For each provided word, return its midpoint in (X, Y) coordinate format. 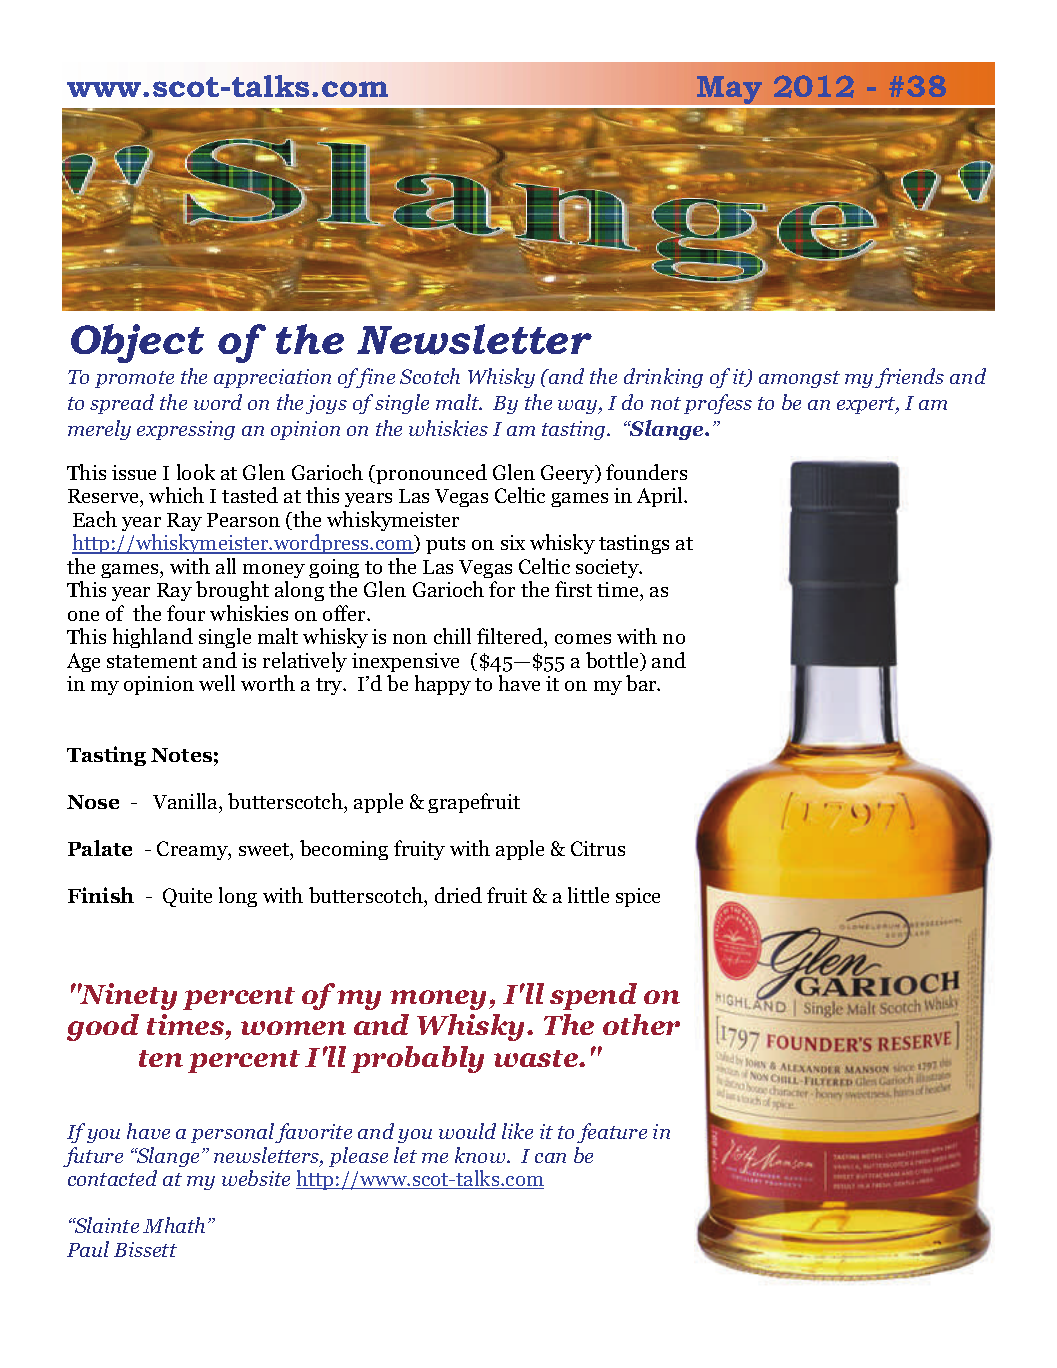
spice (638, 897)
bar (642, 683)
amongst (799, 379)
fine (375, 378)
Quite (187, 897)
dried (458, 895)
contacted (112, 1178)
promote (134, 379)
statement (152, 661)
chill (452, 636)
